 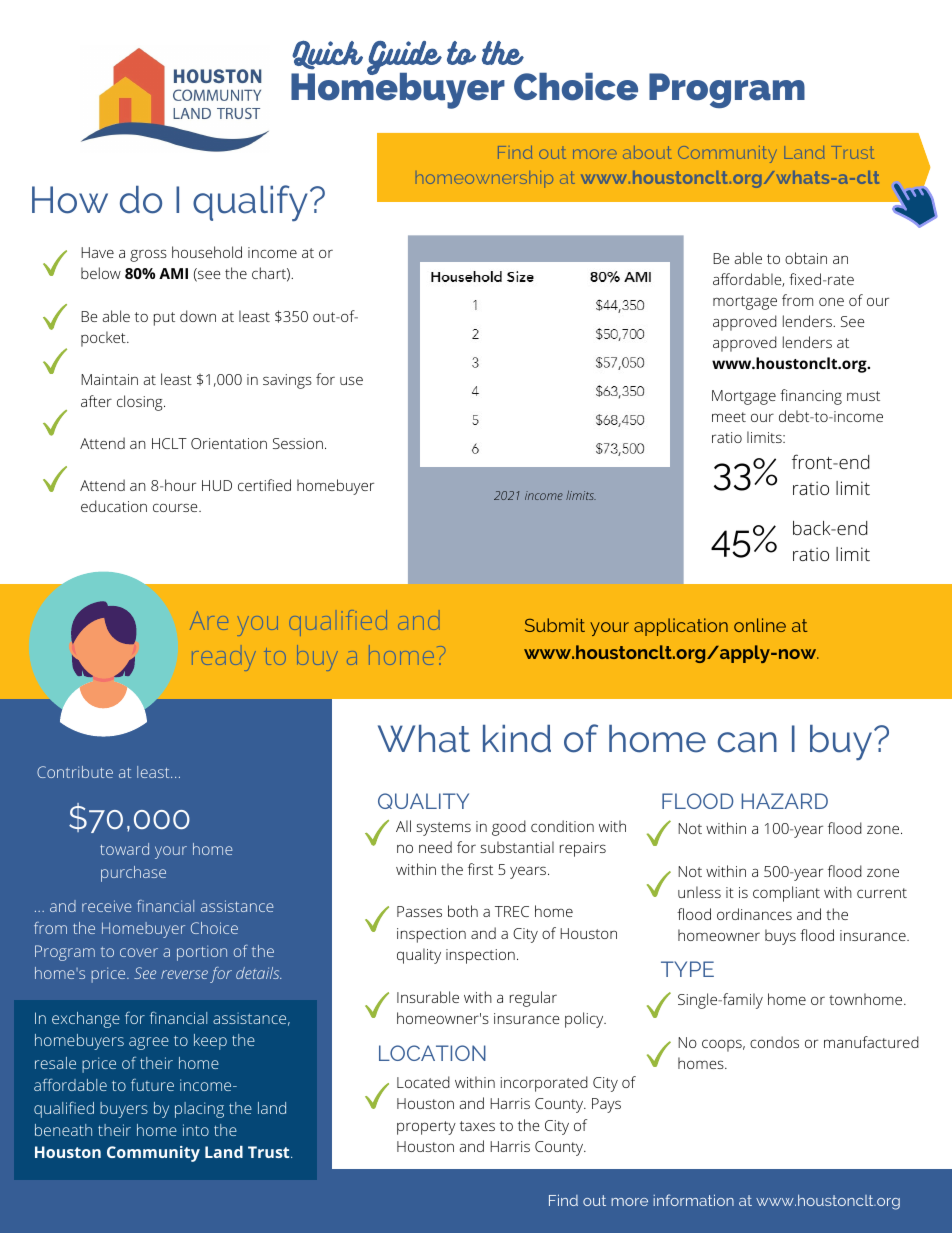 What do you see at coordinates (404, 59) in the screenshot?
I see `Guide` at bounding box center [404, 59].
